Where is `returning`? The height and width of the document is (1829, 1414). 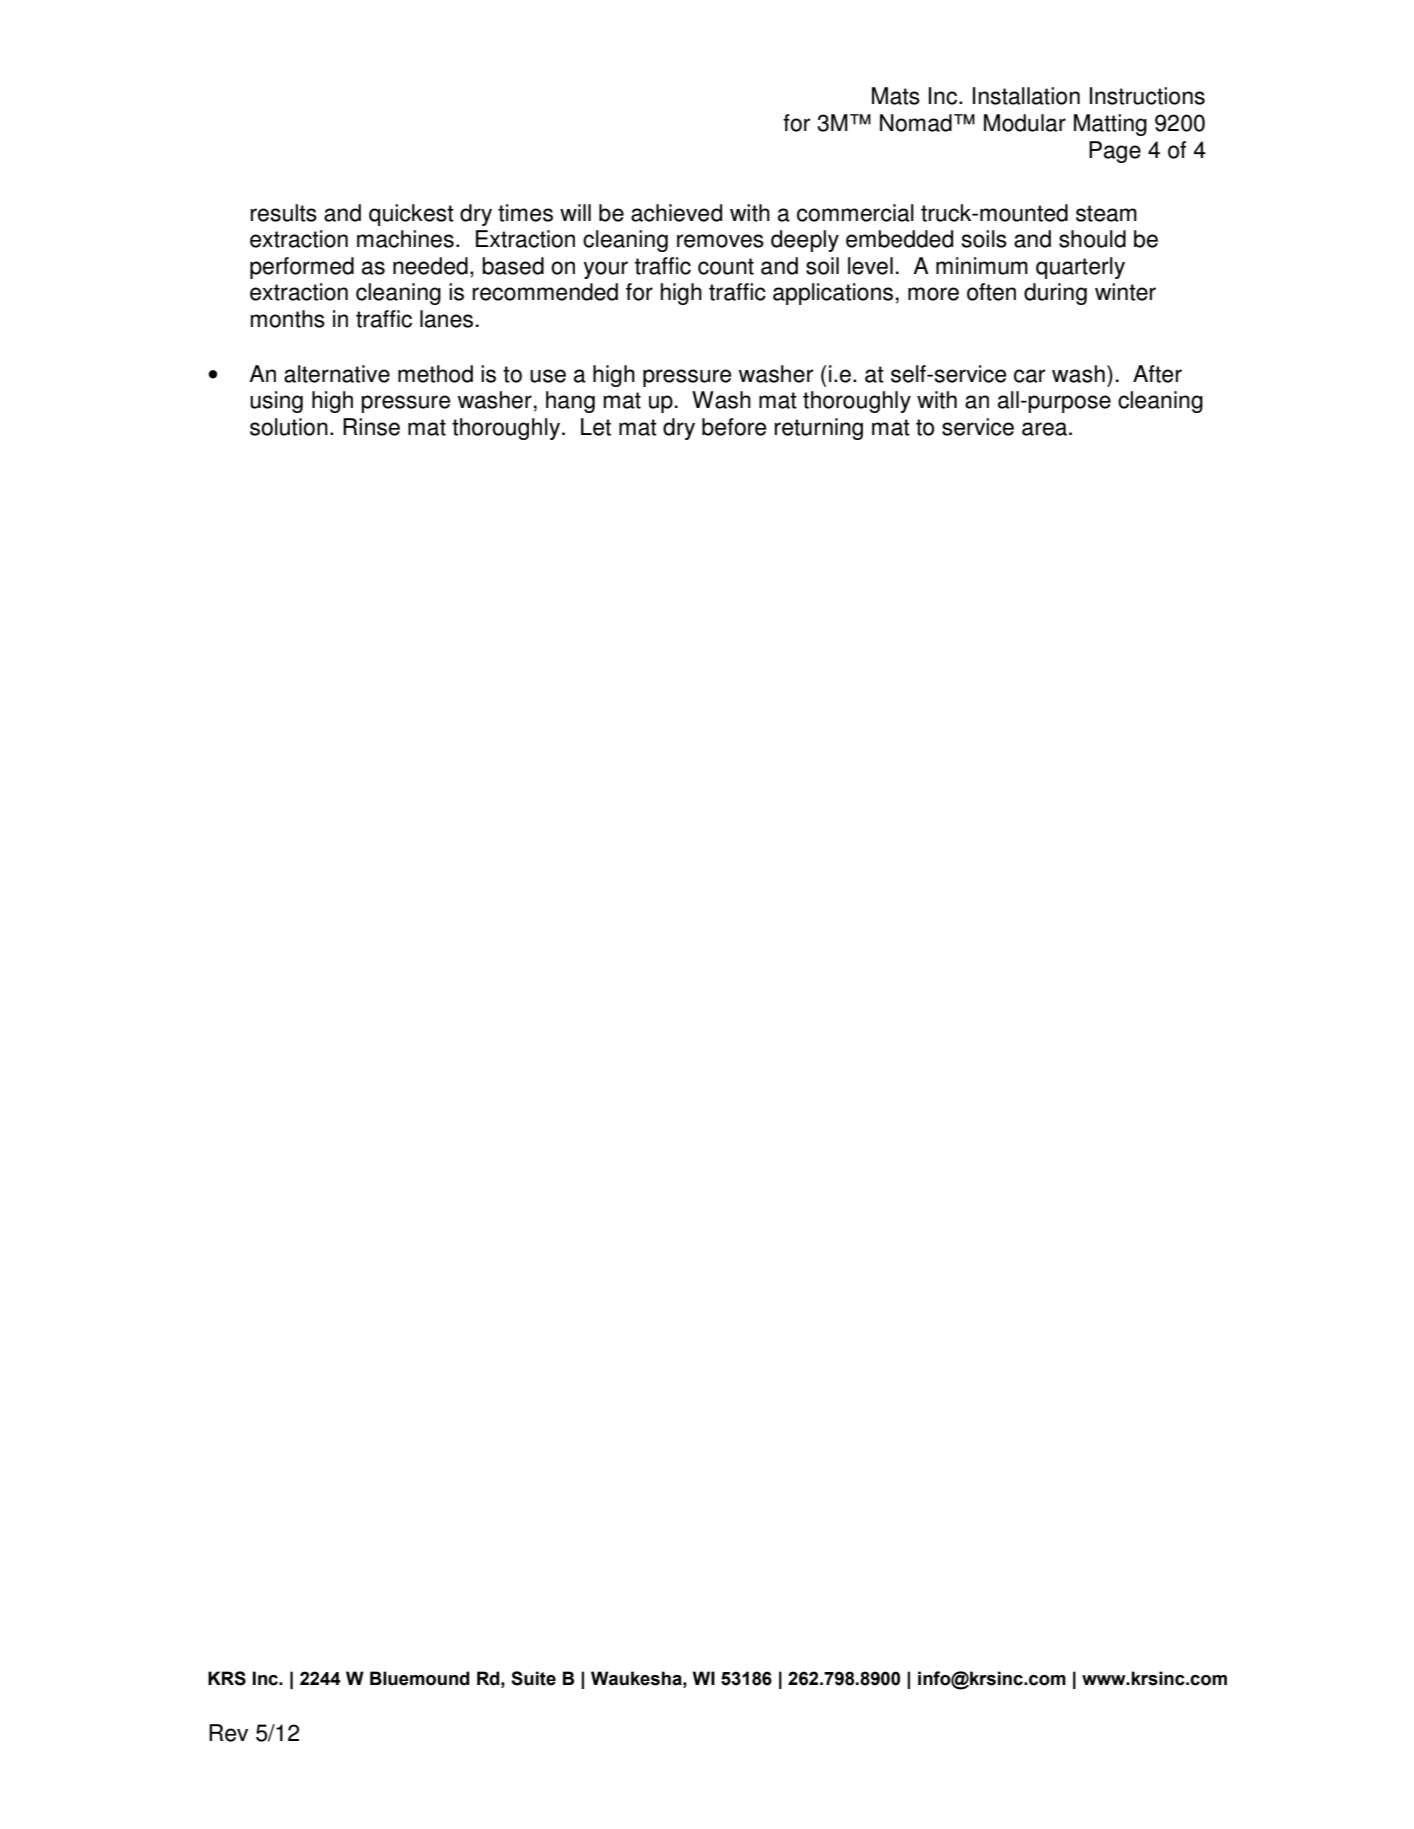
returning is located at coordinates (818, 429).
